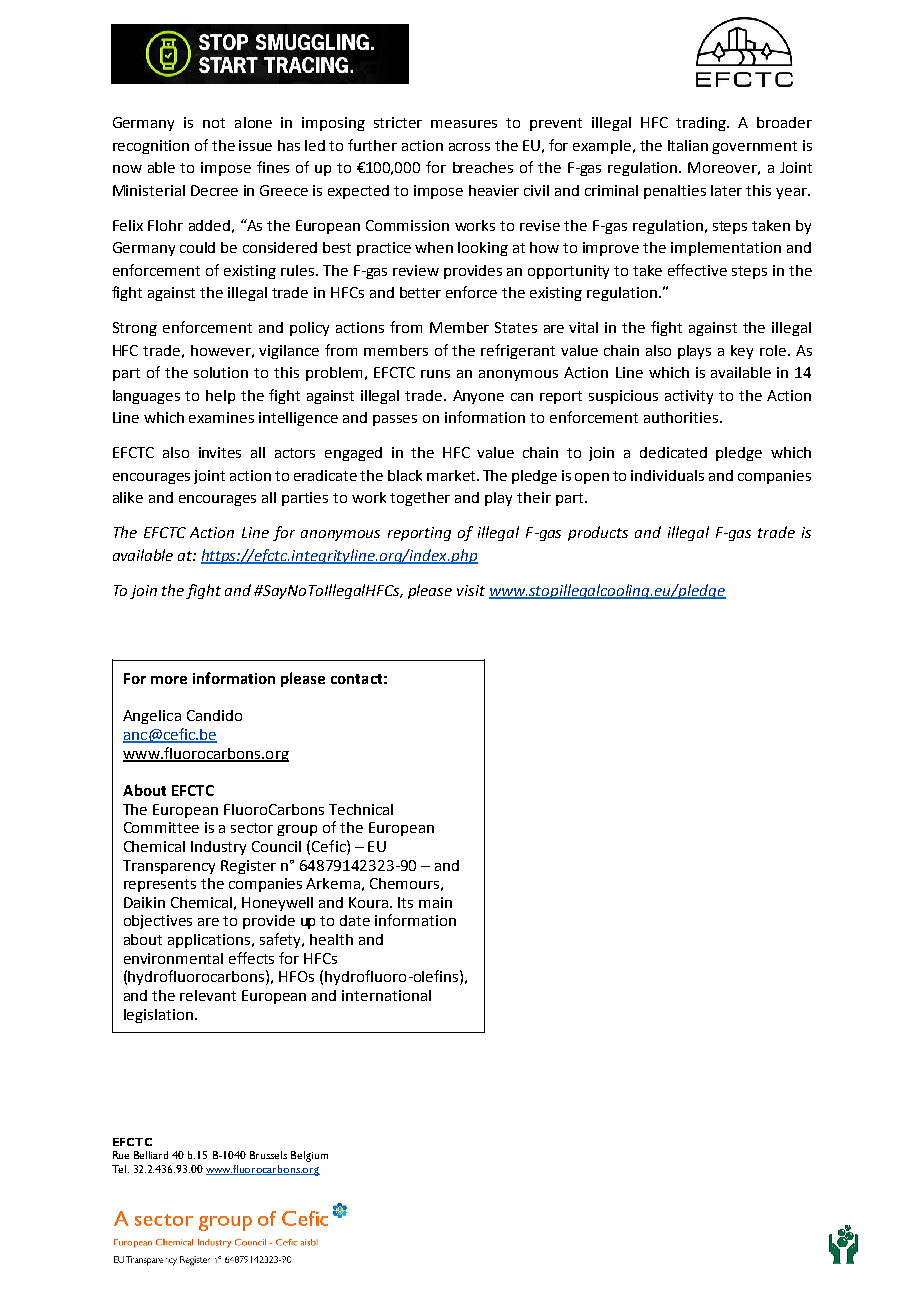 The width and height of the page is (924, 1308). What do you see at coordinates (688, 145) in the page?
I see `Italian` at bounding box center [688, 145].
